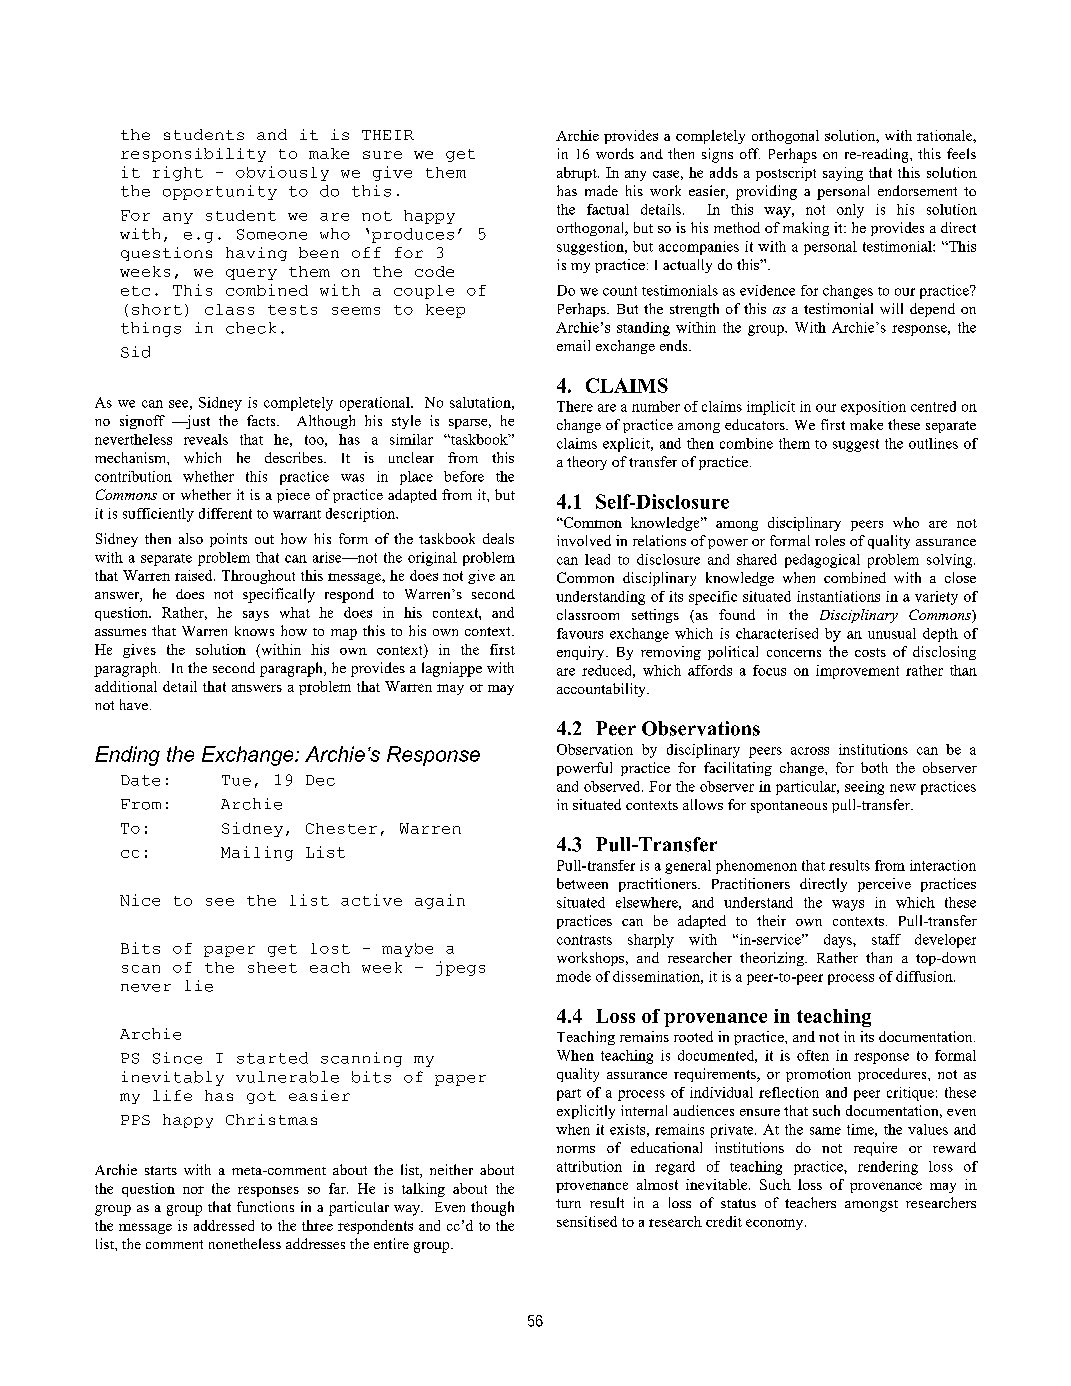  What do you see at coordinates (224, 1225) in the image?
I see `addressed` at bounding box center [224, 1225].
